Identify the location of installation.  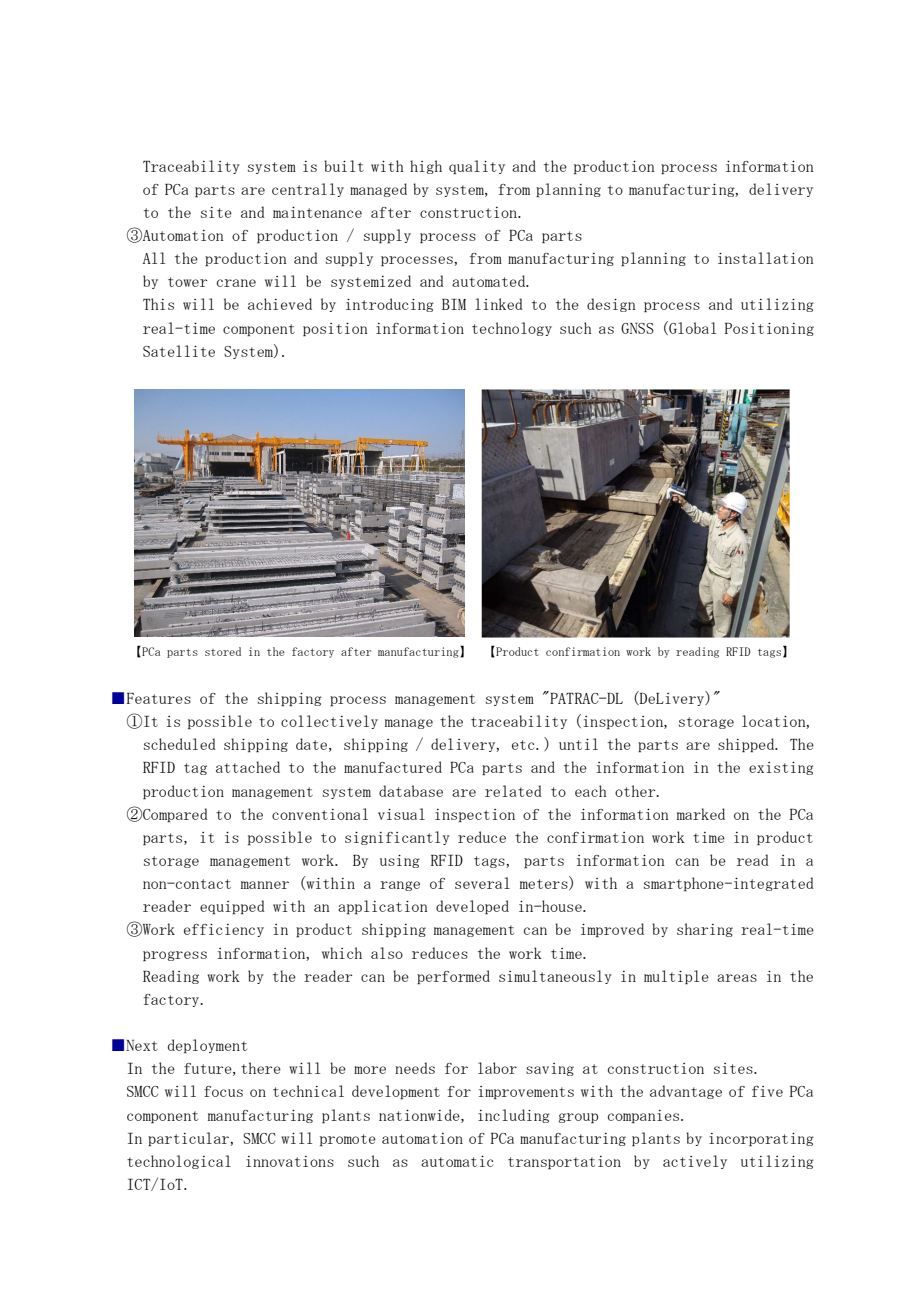
(766, 258).
